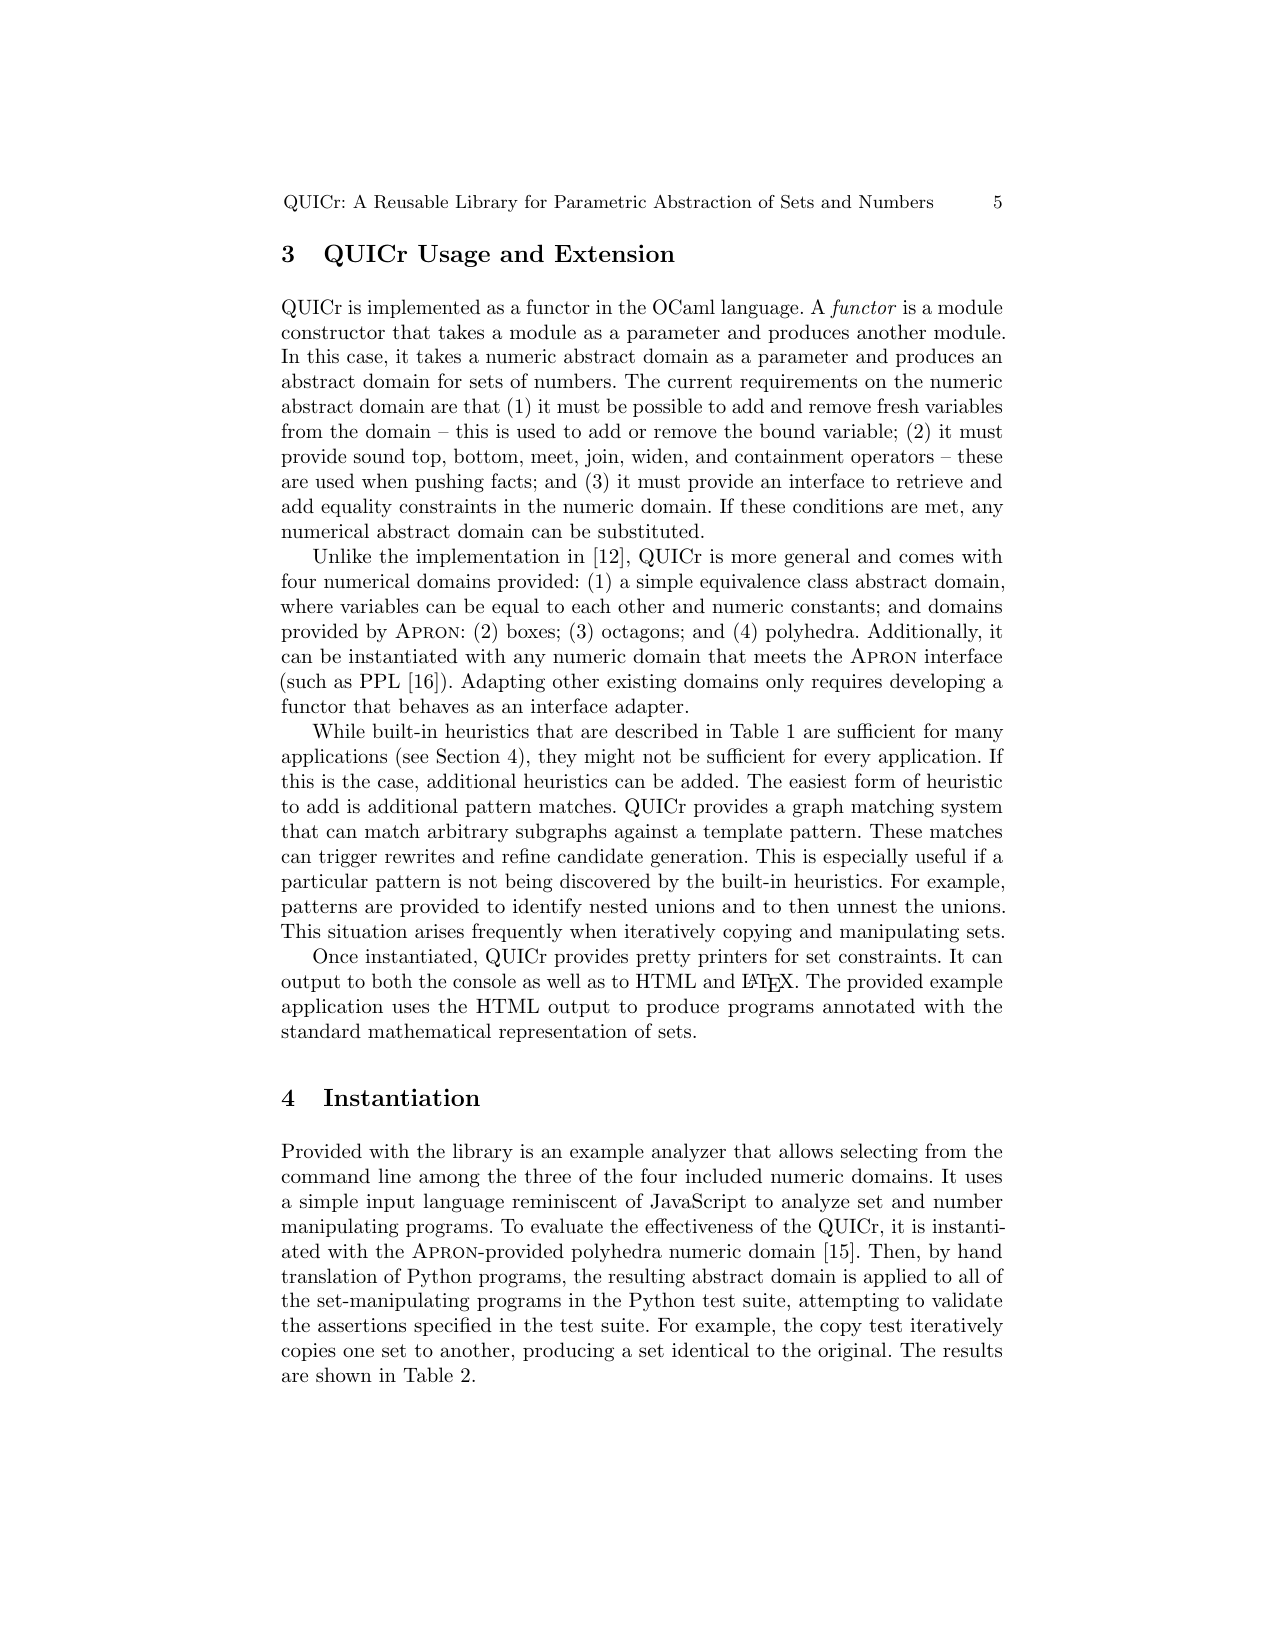 This screenshot has width=1277, height=1652. Describe the element at coordinates (411, 202) in the screenshot. I see `Reusable` at that location.
